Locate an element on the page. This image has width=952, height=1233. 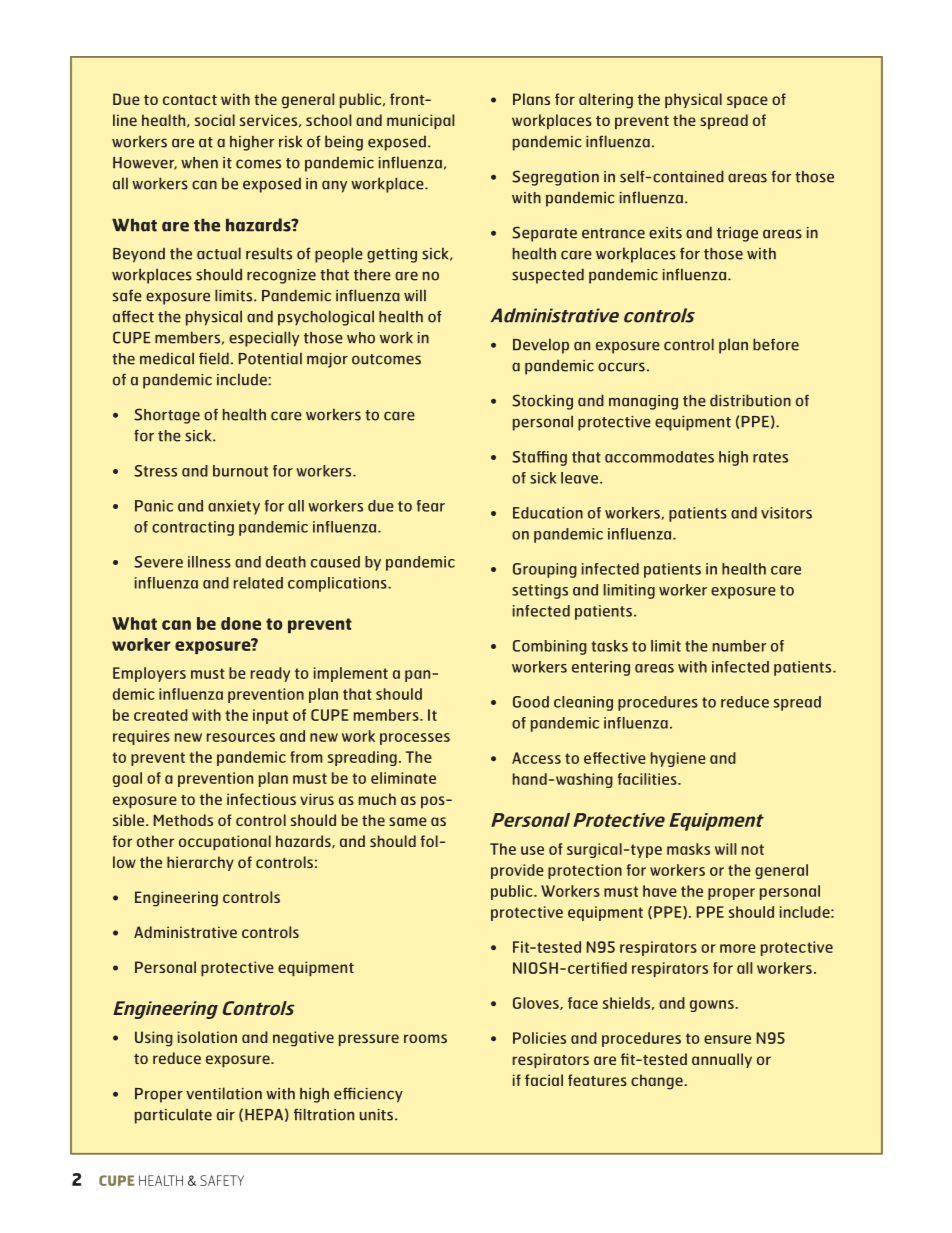
ventilation is located at coordinates (224, 1093).
